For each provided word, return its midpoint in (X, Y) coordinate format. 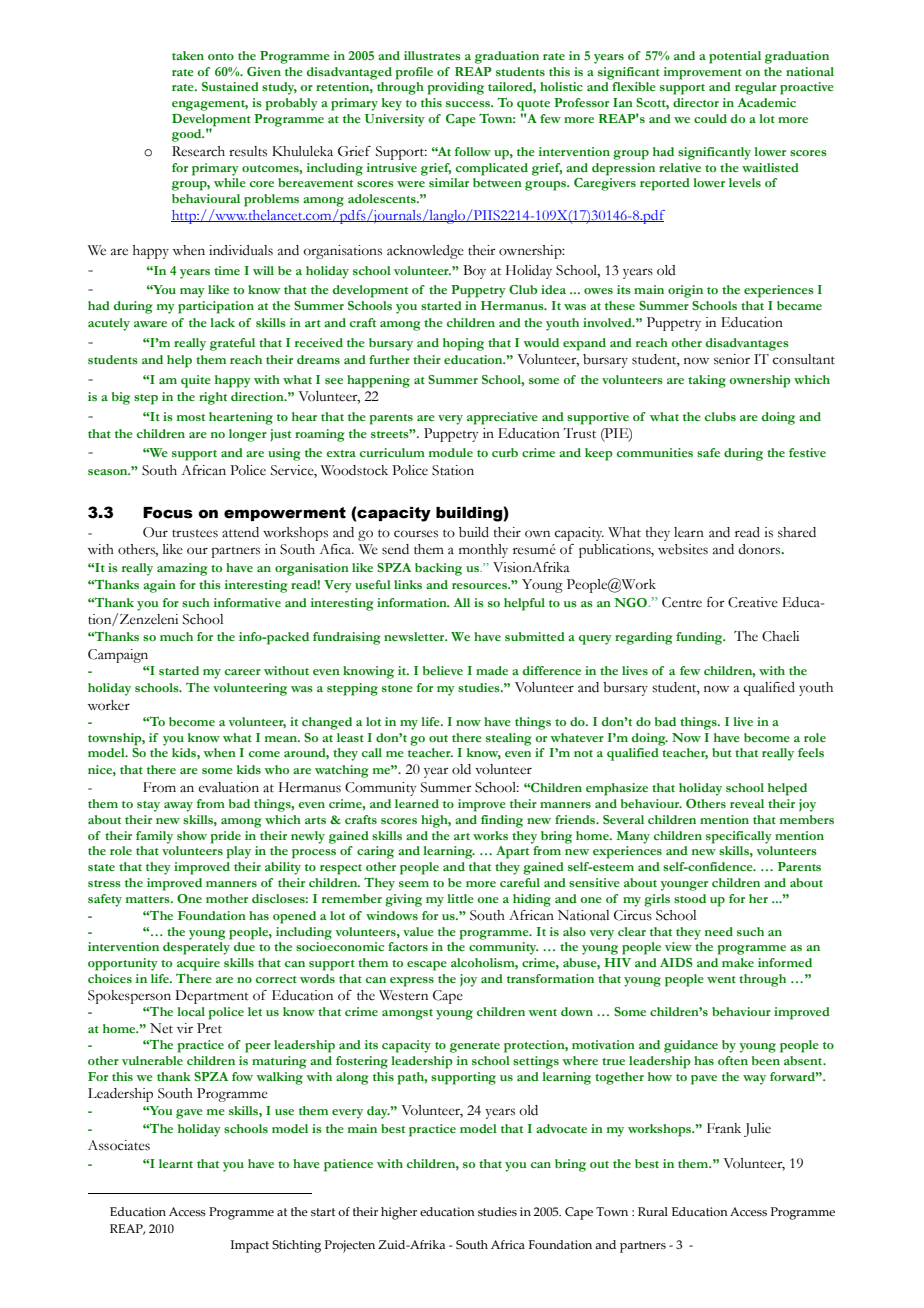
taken (188, 55)
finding (502, 821)
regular (756, 88)
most (191, 417)
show (192, 835)
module (451, 452)
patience (348, 1165)
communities (655, 452)
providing (456, 88)
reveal (747, 803)
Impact (250, 1246)
